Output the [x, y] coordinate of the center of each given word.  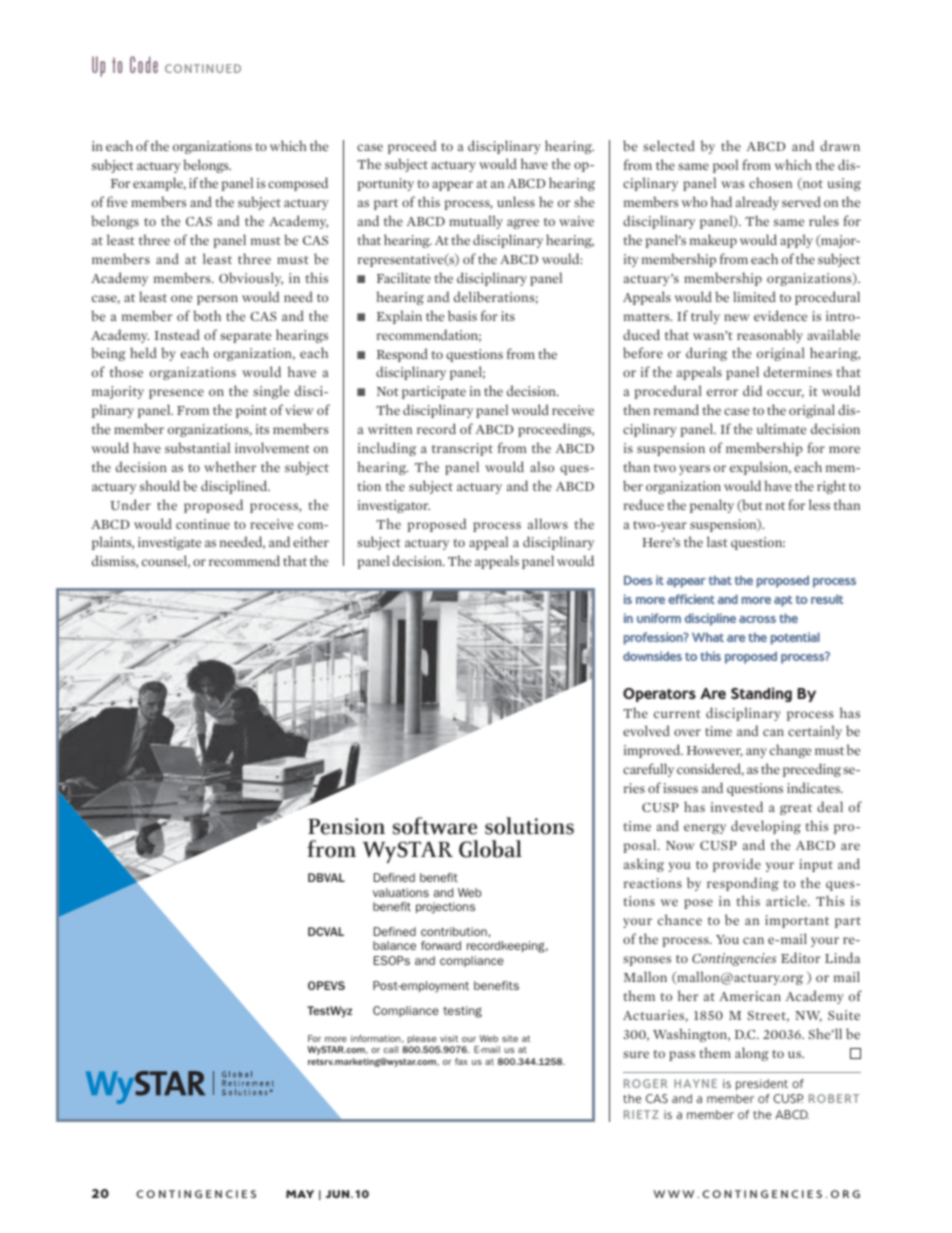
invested [737, 806]
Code [144, 64]
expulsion [760, 468]
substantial [197, 447]
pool [725, 166]
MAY [300, 1194]
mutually [476, 222]
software [435, 826]
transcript [462, 449]
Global [490, 849]
